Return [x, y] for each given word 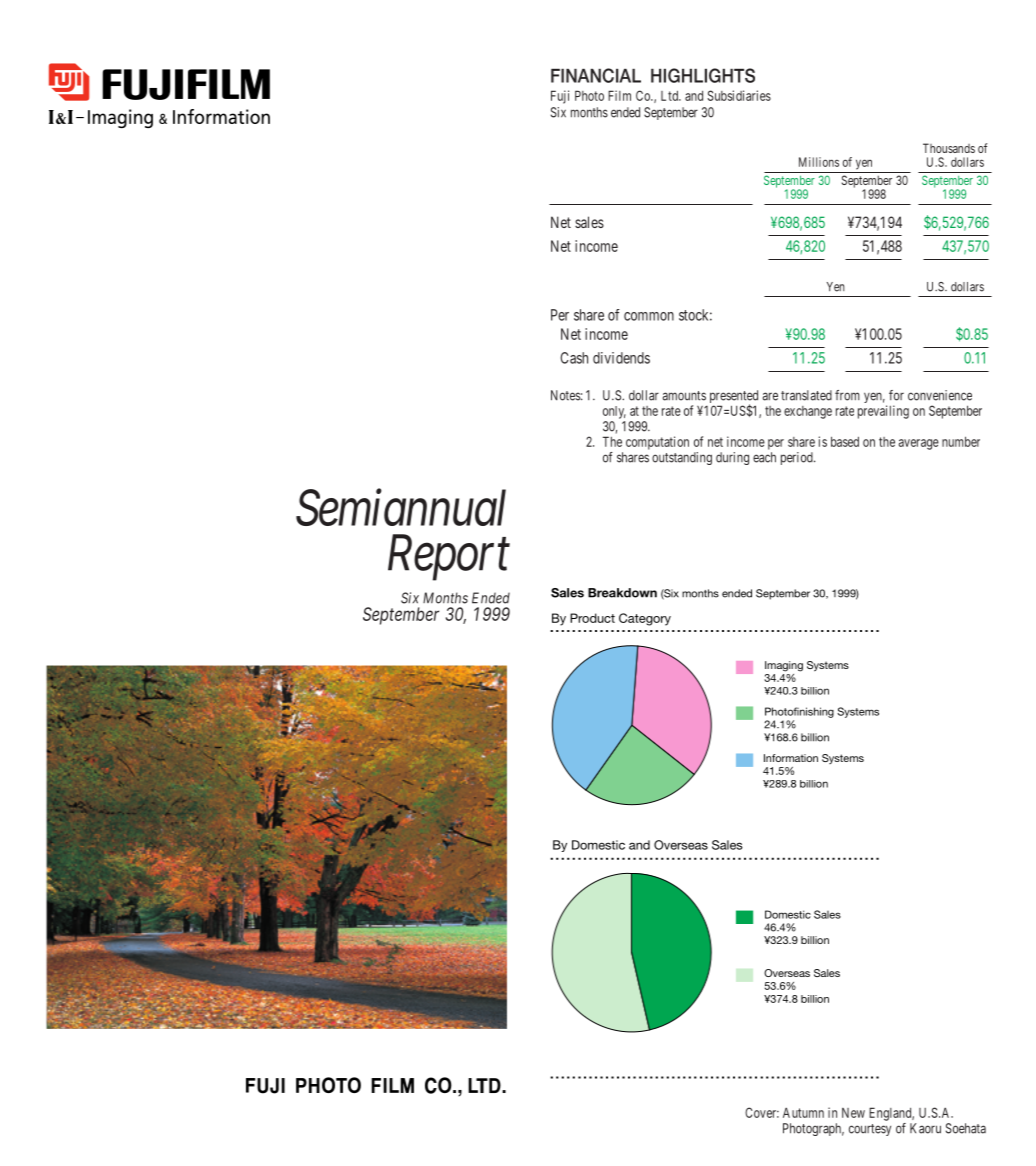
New [853, 1113]
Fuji [560, 97]
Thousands [949, 148]
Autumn [803, 1112]
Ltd [670, 96]
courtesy [870, 1130]
